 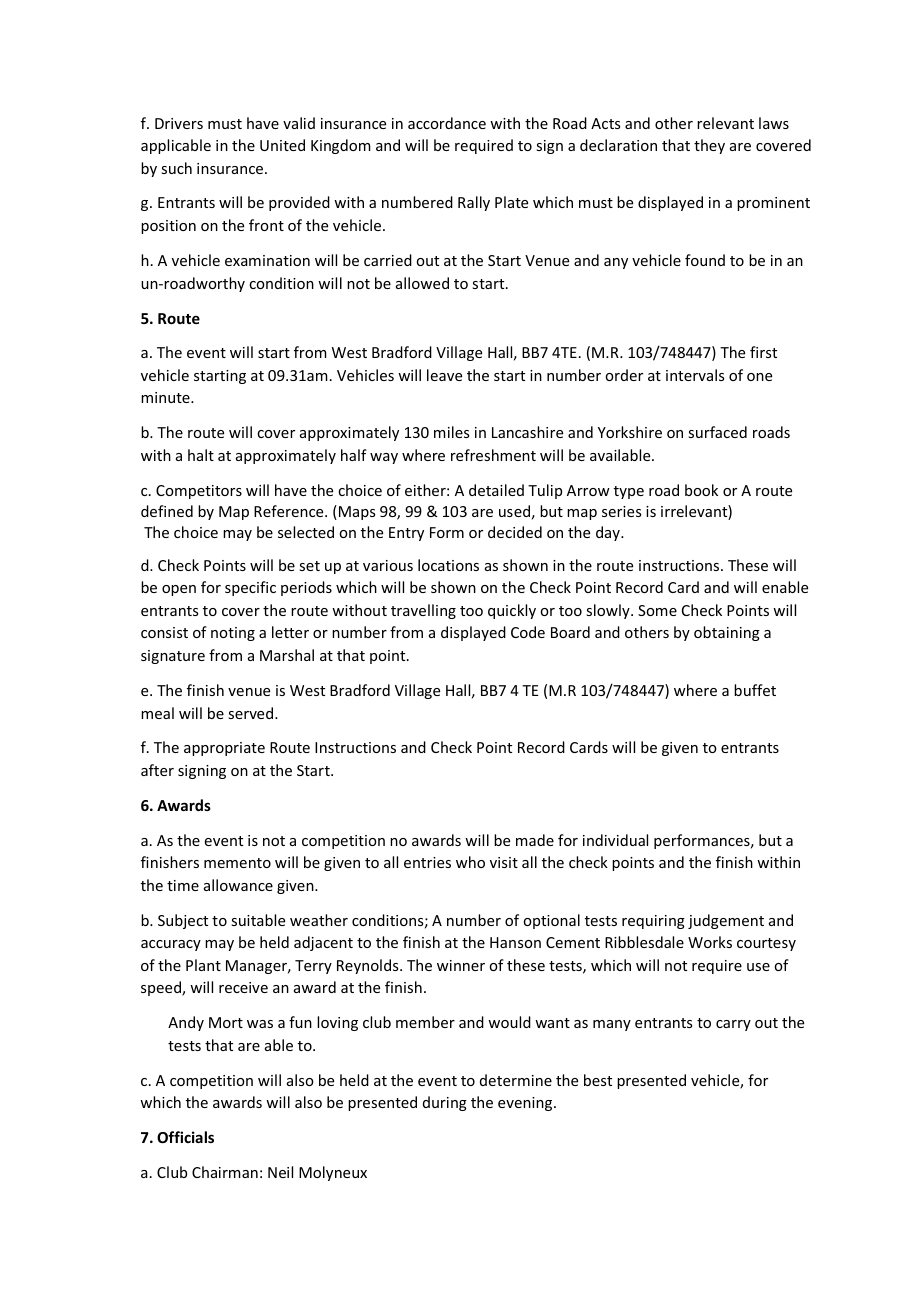 What do you see at coordinates (496, 490) in the screenshot?
I see `detailed` at bounding box center [496, 490].
